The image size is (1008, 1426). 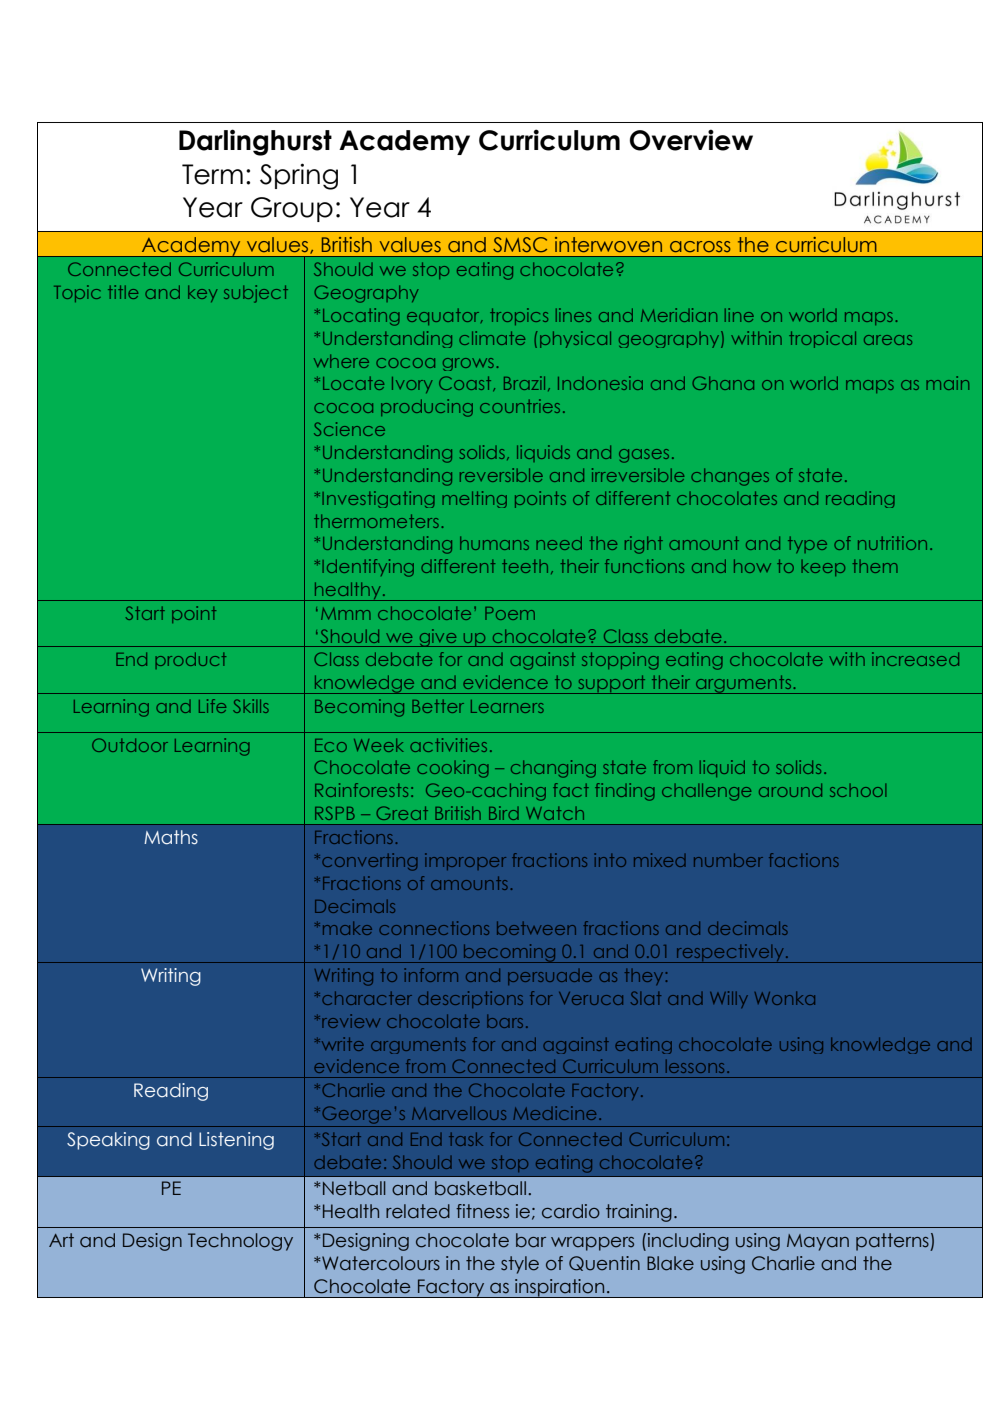 What do you see at coordinates (520, 1265) in the screenshot?
I see `style` at bounding box center [520, 1265].
